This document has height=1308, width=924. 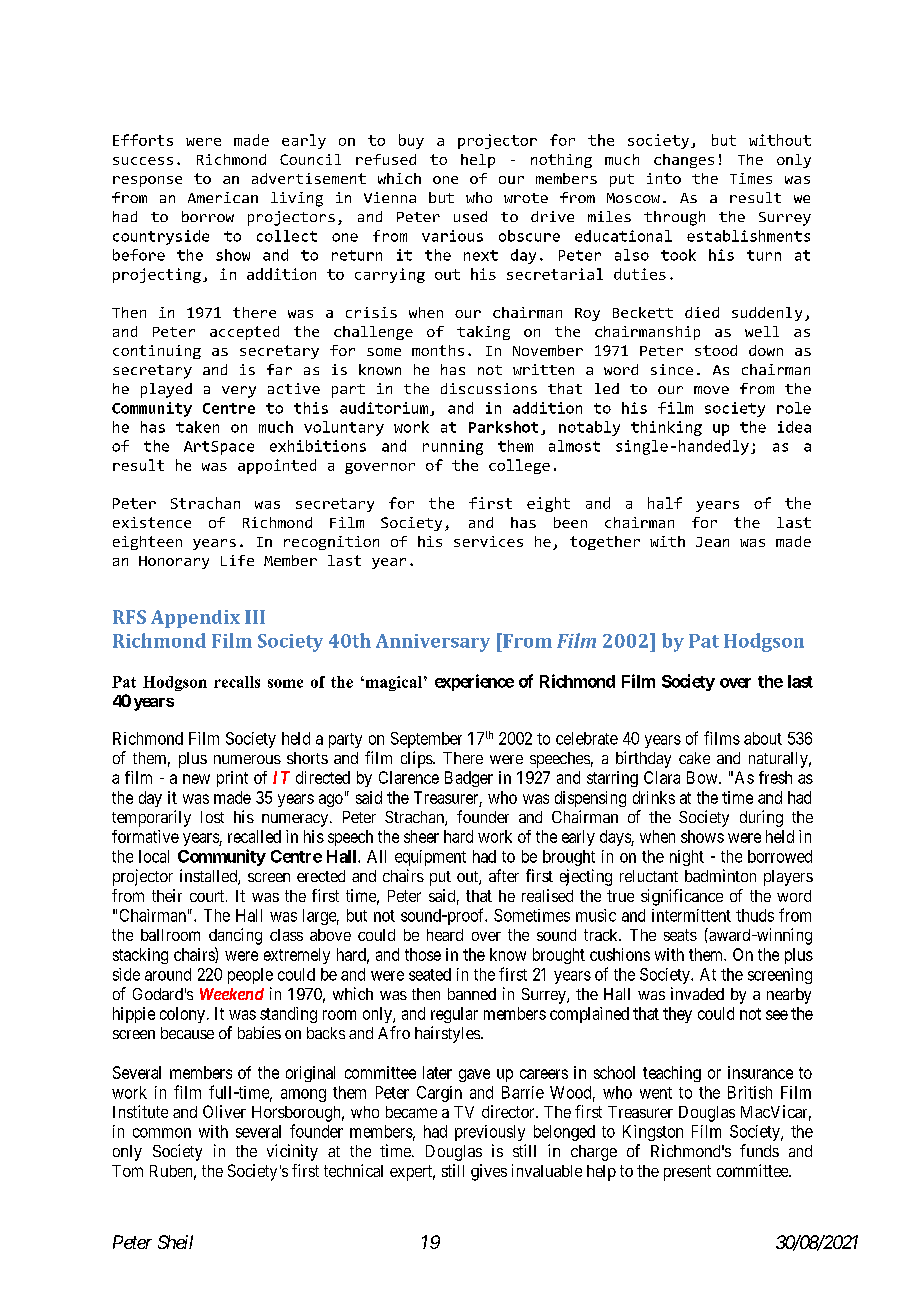 What do you see at coordinates (684, 161) in the document?
I see `changes` at bounding box center [684, 161].
